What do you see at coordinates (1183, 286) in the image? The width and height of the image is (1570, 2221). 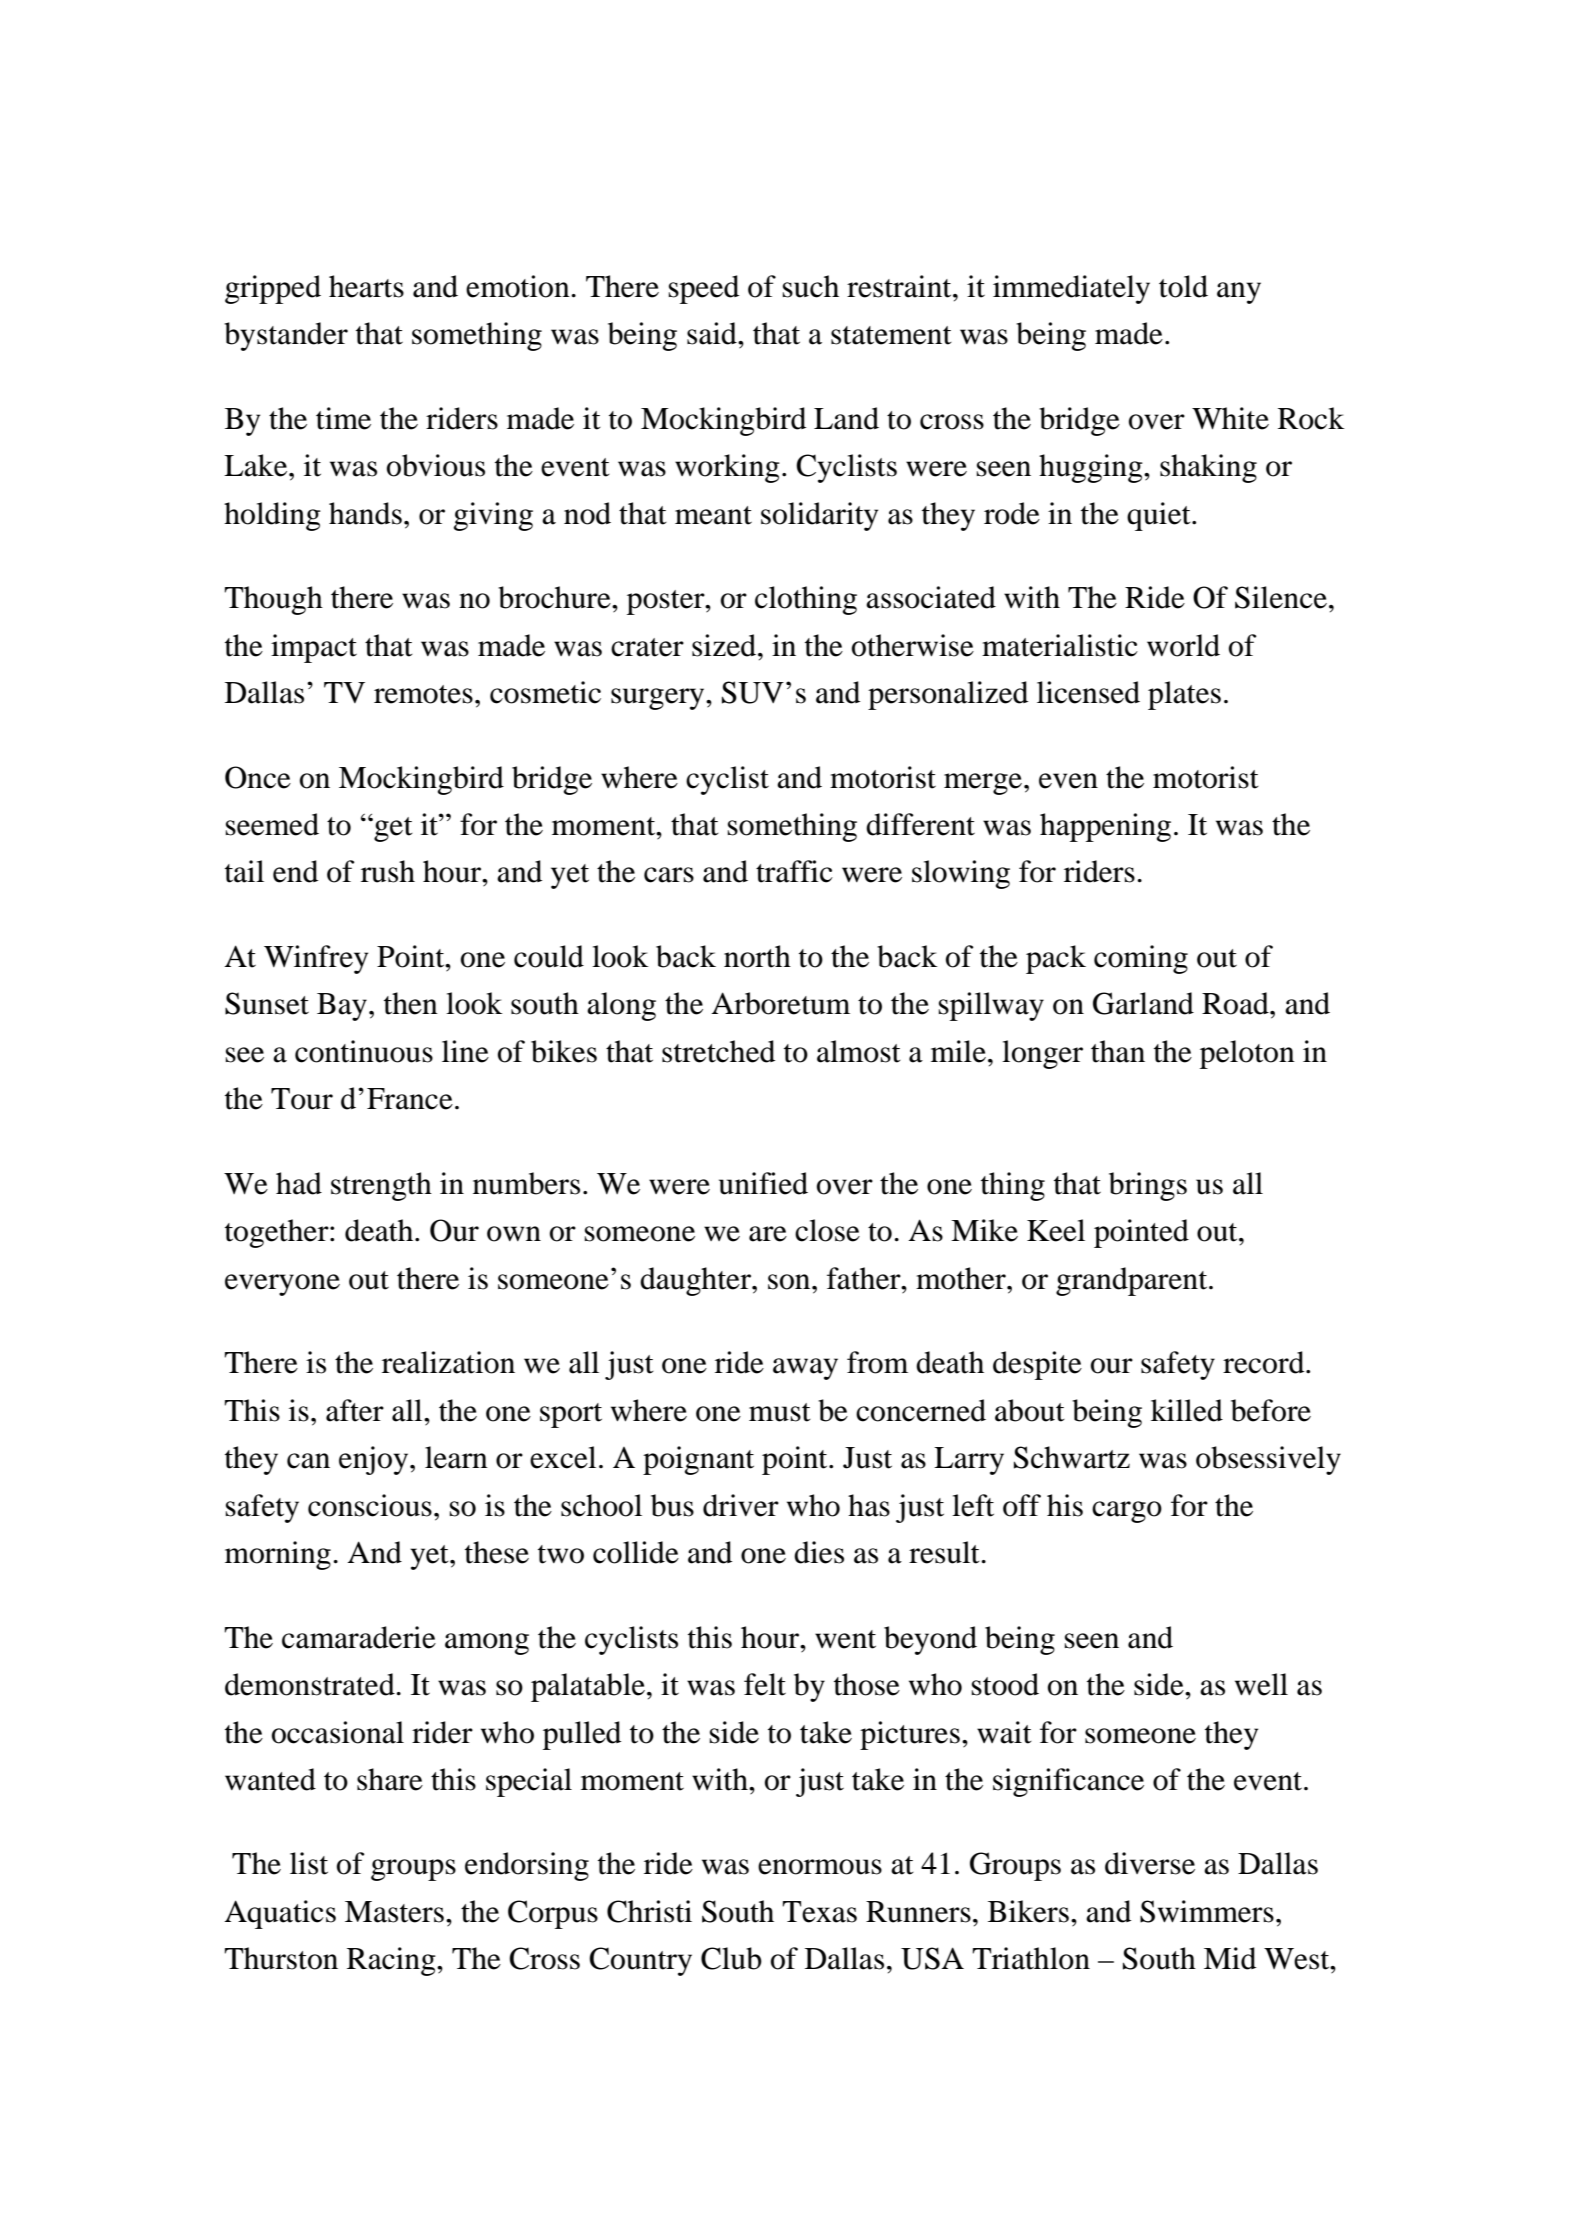 I see `told` at bounding box center [1183, 286].
